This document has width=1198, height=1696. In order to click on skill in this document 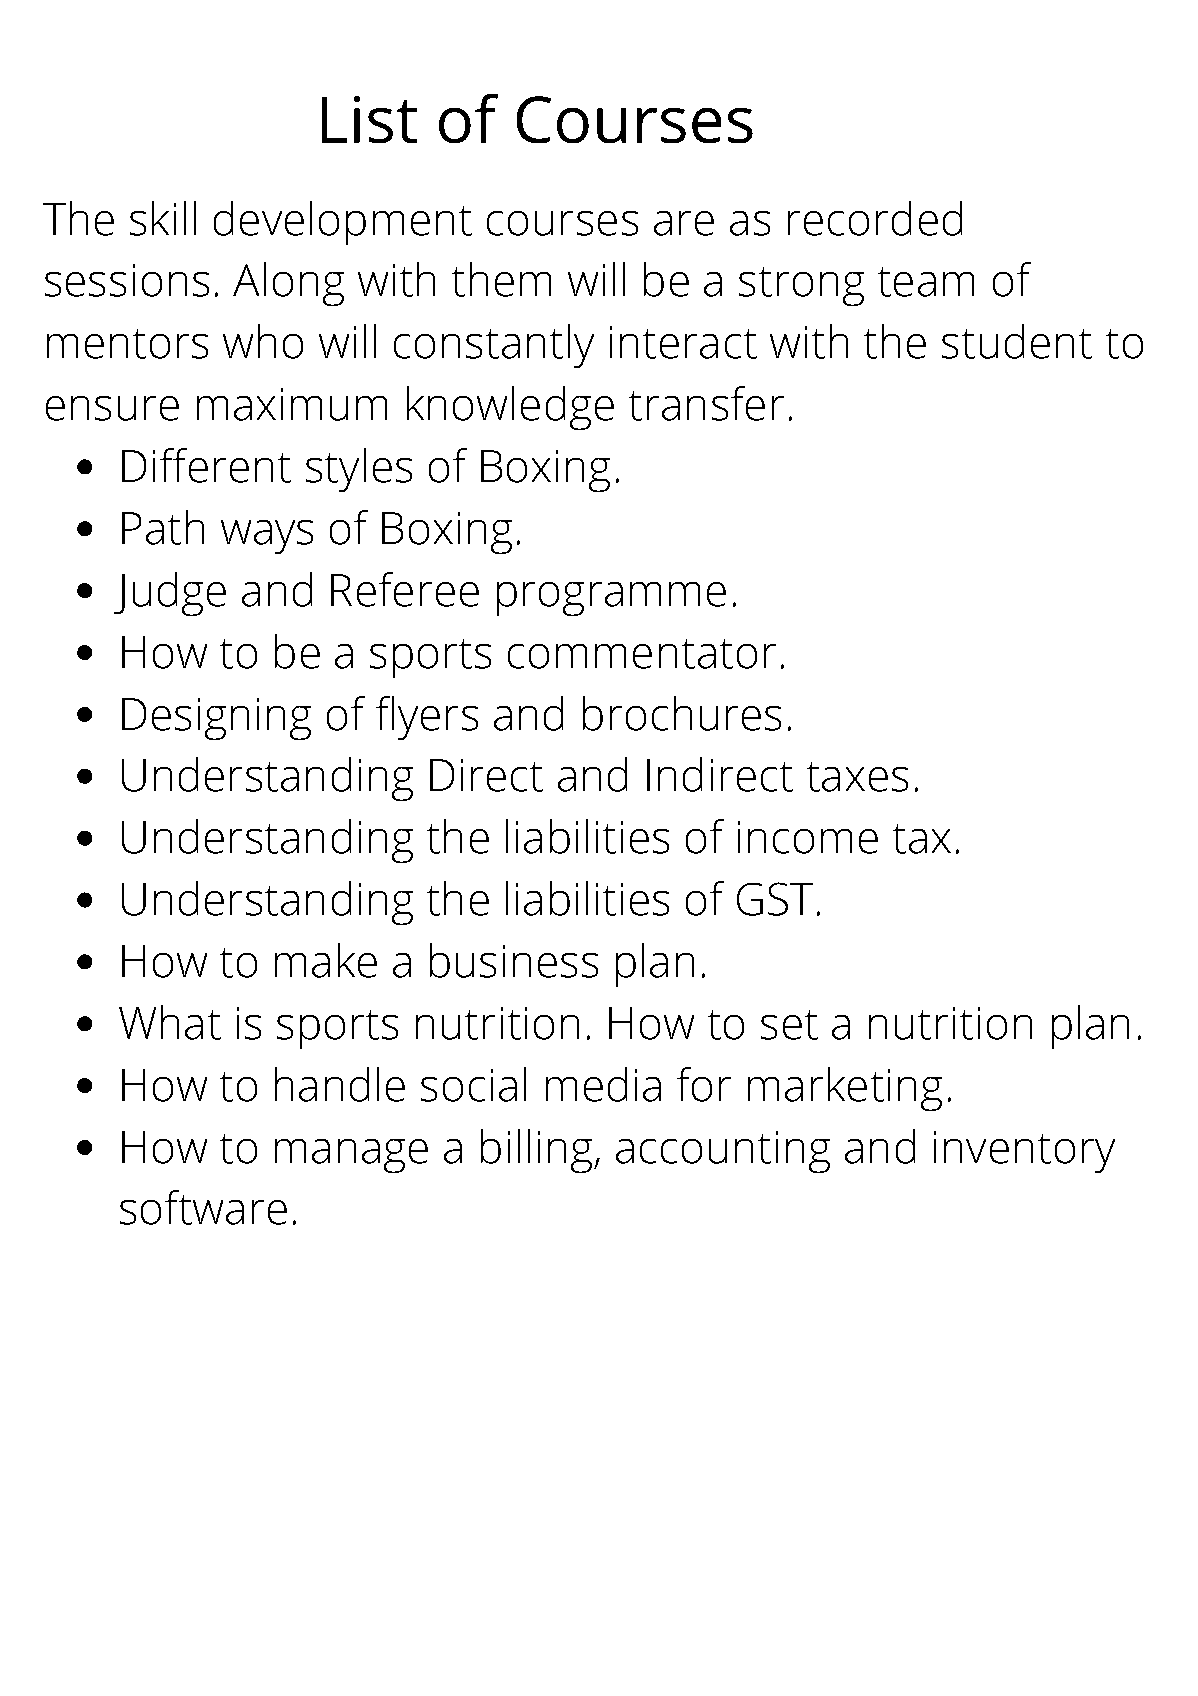, I will do `click(163, 218)`.
